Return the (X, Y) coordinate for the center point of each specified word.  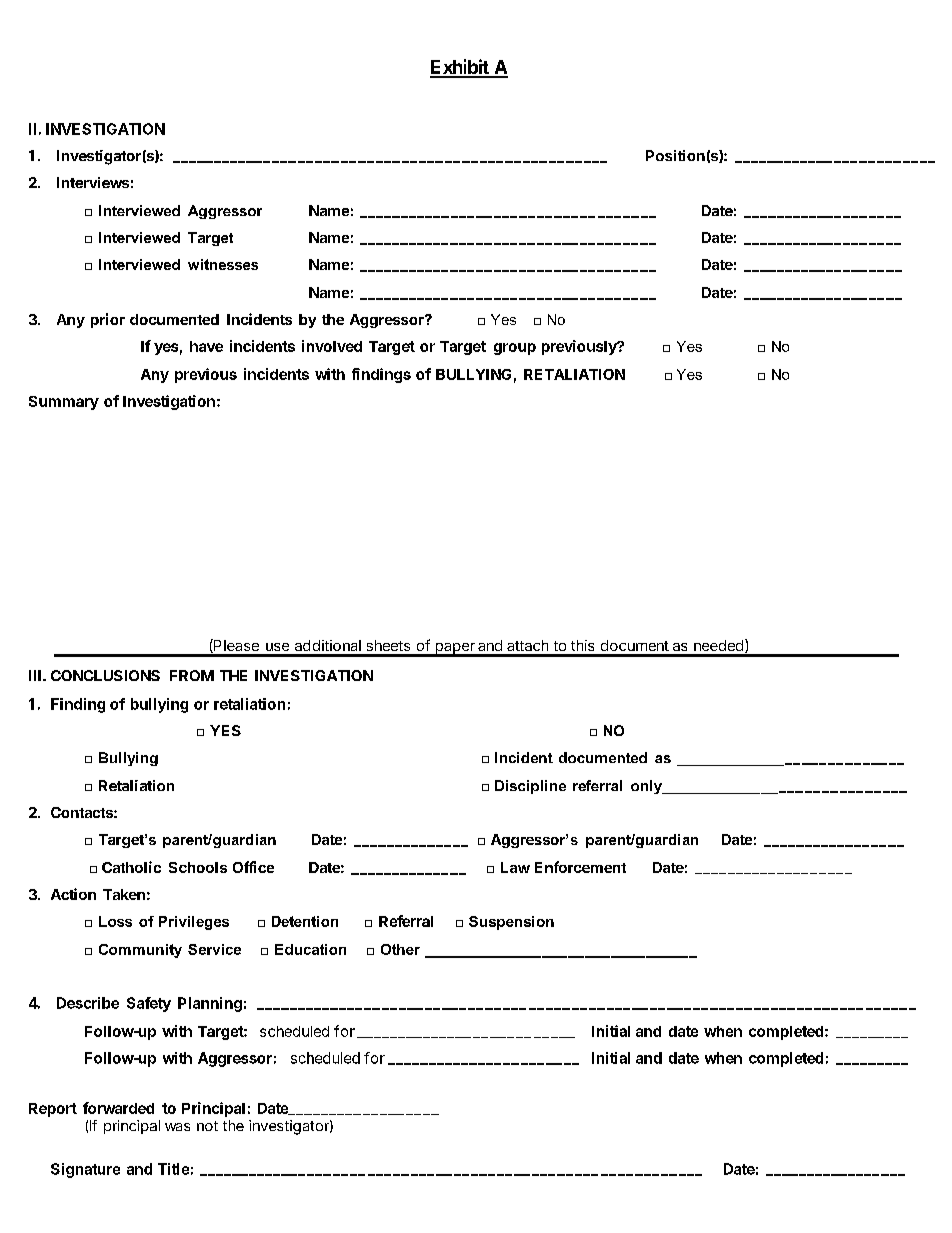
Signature (85, 1170)
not (207, 1126)
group (515, 349)
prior (108, 320)
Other (400, 949)
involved (332, 346)
